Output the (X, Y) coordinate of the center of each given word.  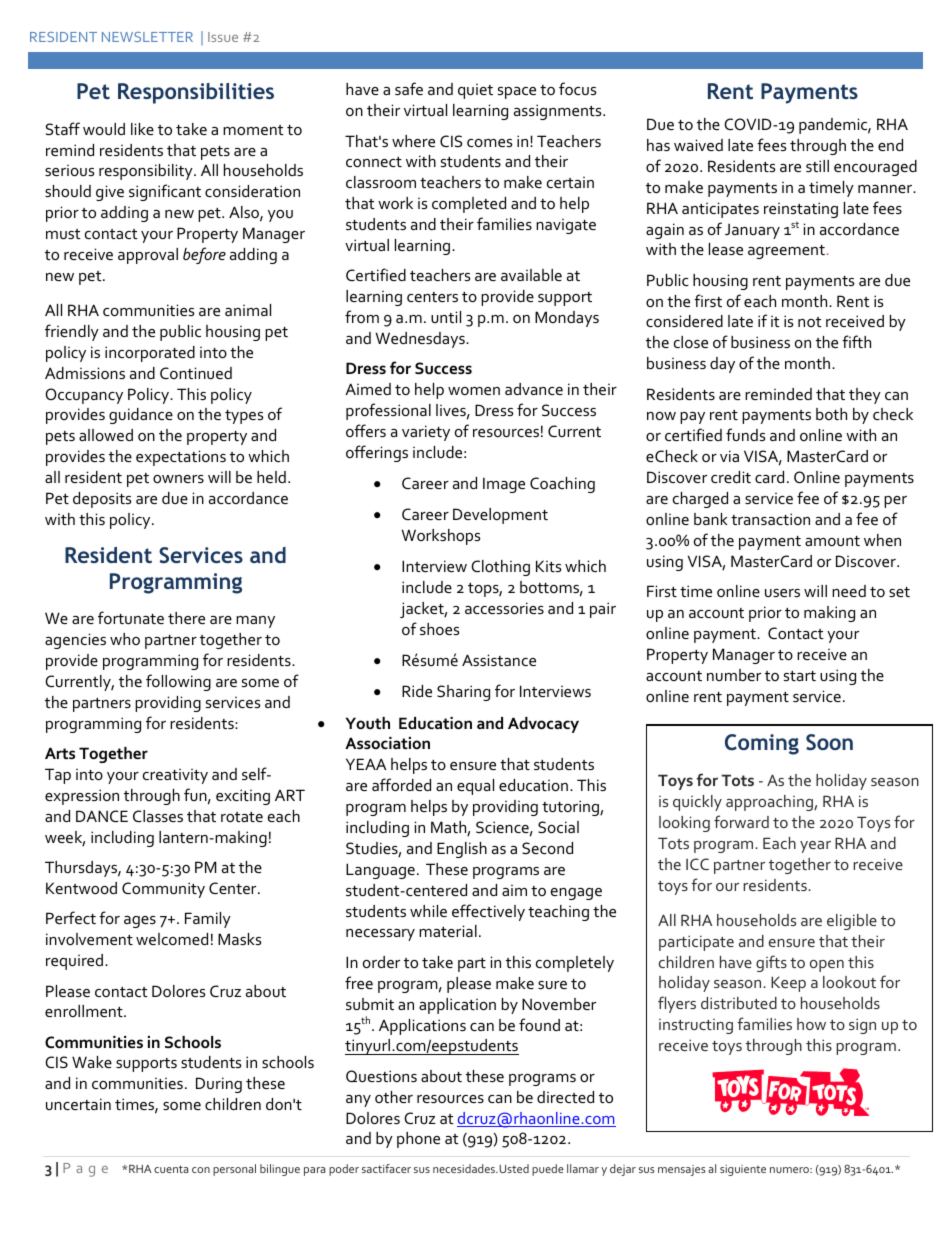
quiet (475, 91)
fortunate (131, 617)
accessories (504, 608)
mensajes (682, 1170)
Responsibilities (196, 93)
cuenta (171, 1169)
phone (418, 1140)
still (817, 166)
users (782, 593)
